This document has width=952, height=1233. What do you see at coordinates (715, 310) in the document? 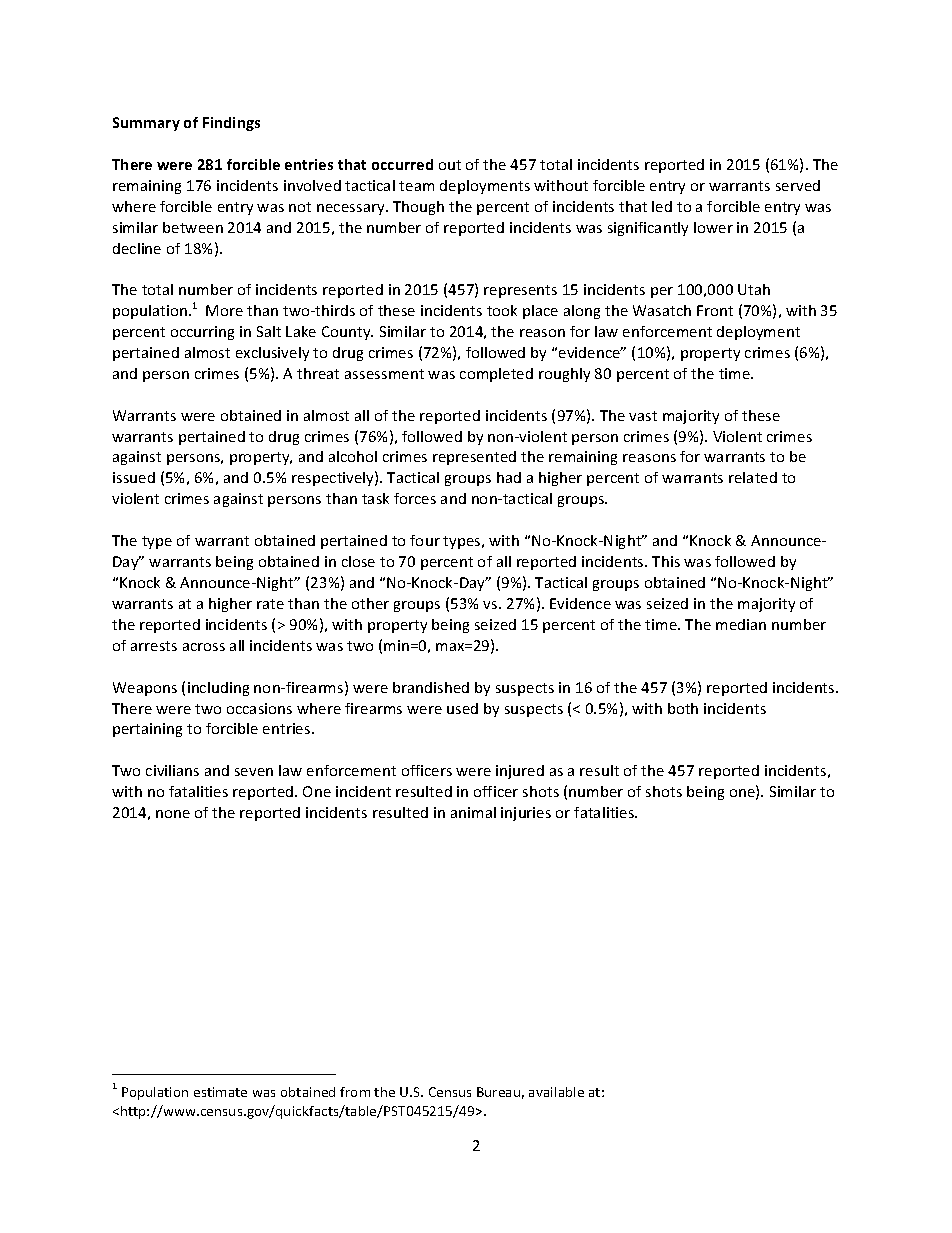
I see `Front` at bounding box center [715, 310].
